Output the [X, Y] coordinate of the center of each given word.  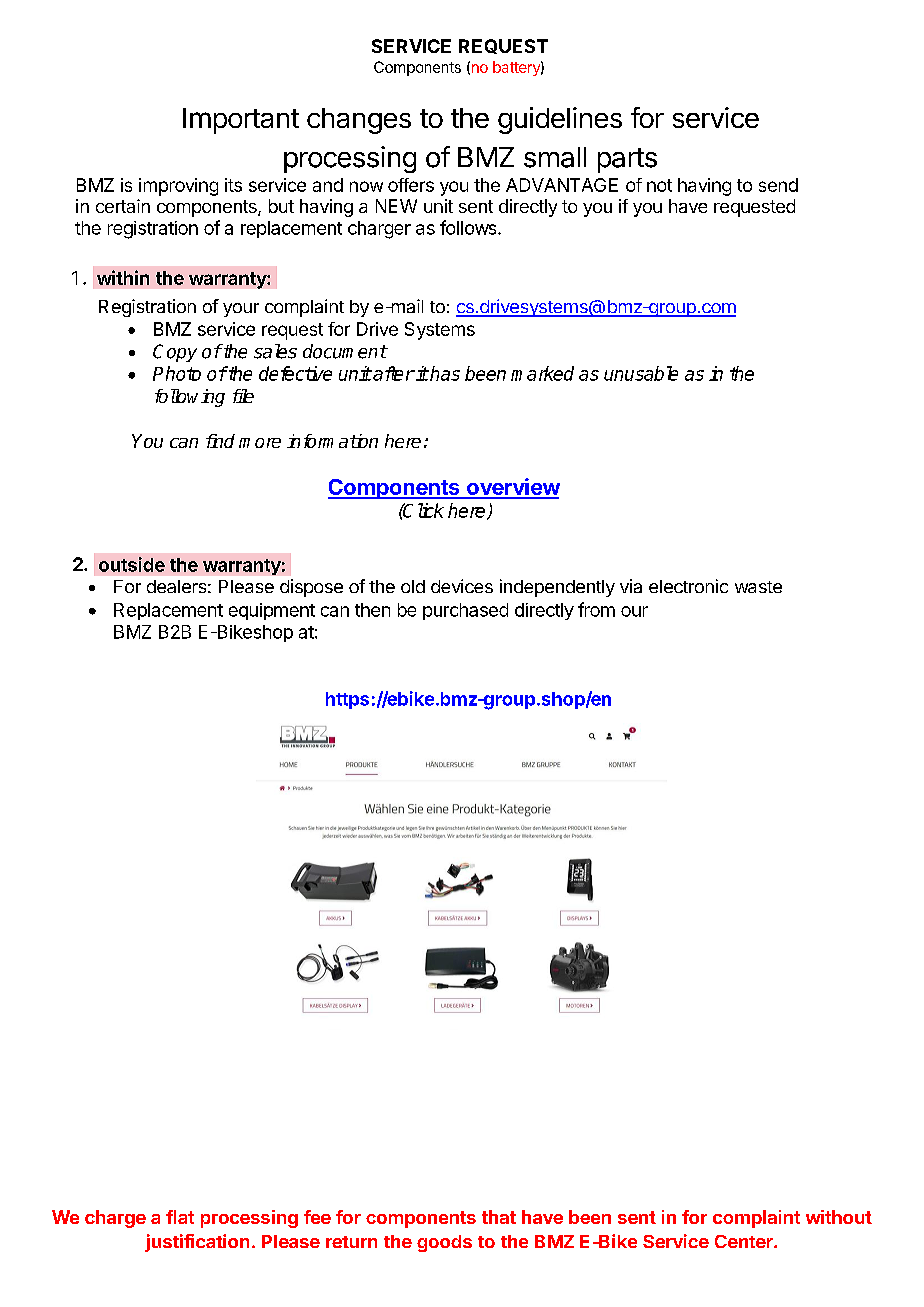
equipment [272, 611]
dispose [311, 588]
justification [197, 1243]
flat [180, 1217]
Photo [177, 373]
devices [462, 586]
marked [542, 373]
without [839, 1217]
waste [758, 587]
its [233, 185]
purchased [465, 611]
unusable [641, 373]
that [499, 1217]
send [778, 185]
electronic [688, 586]
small [555, 157]
